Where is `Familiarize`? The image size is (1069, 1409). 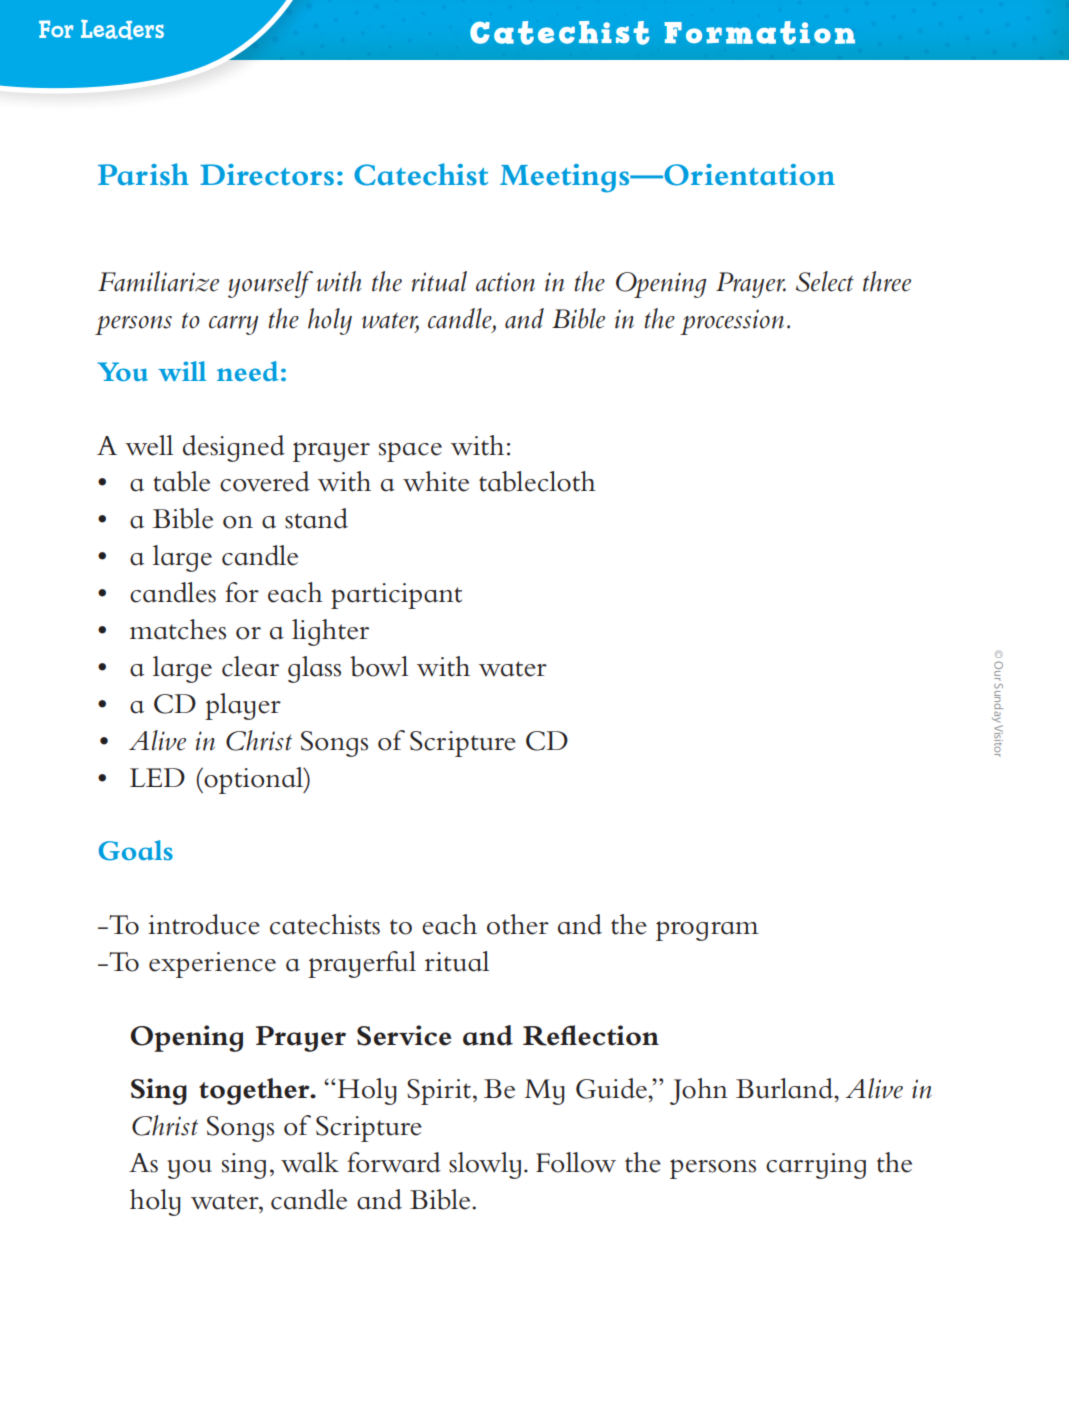 Familiarize is located at coordinates (158, 281).
